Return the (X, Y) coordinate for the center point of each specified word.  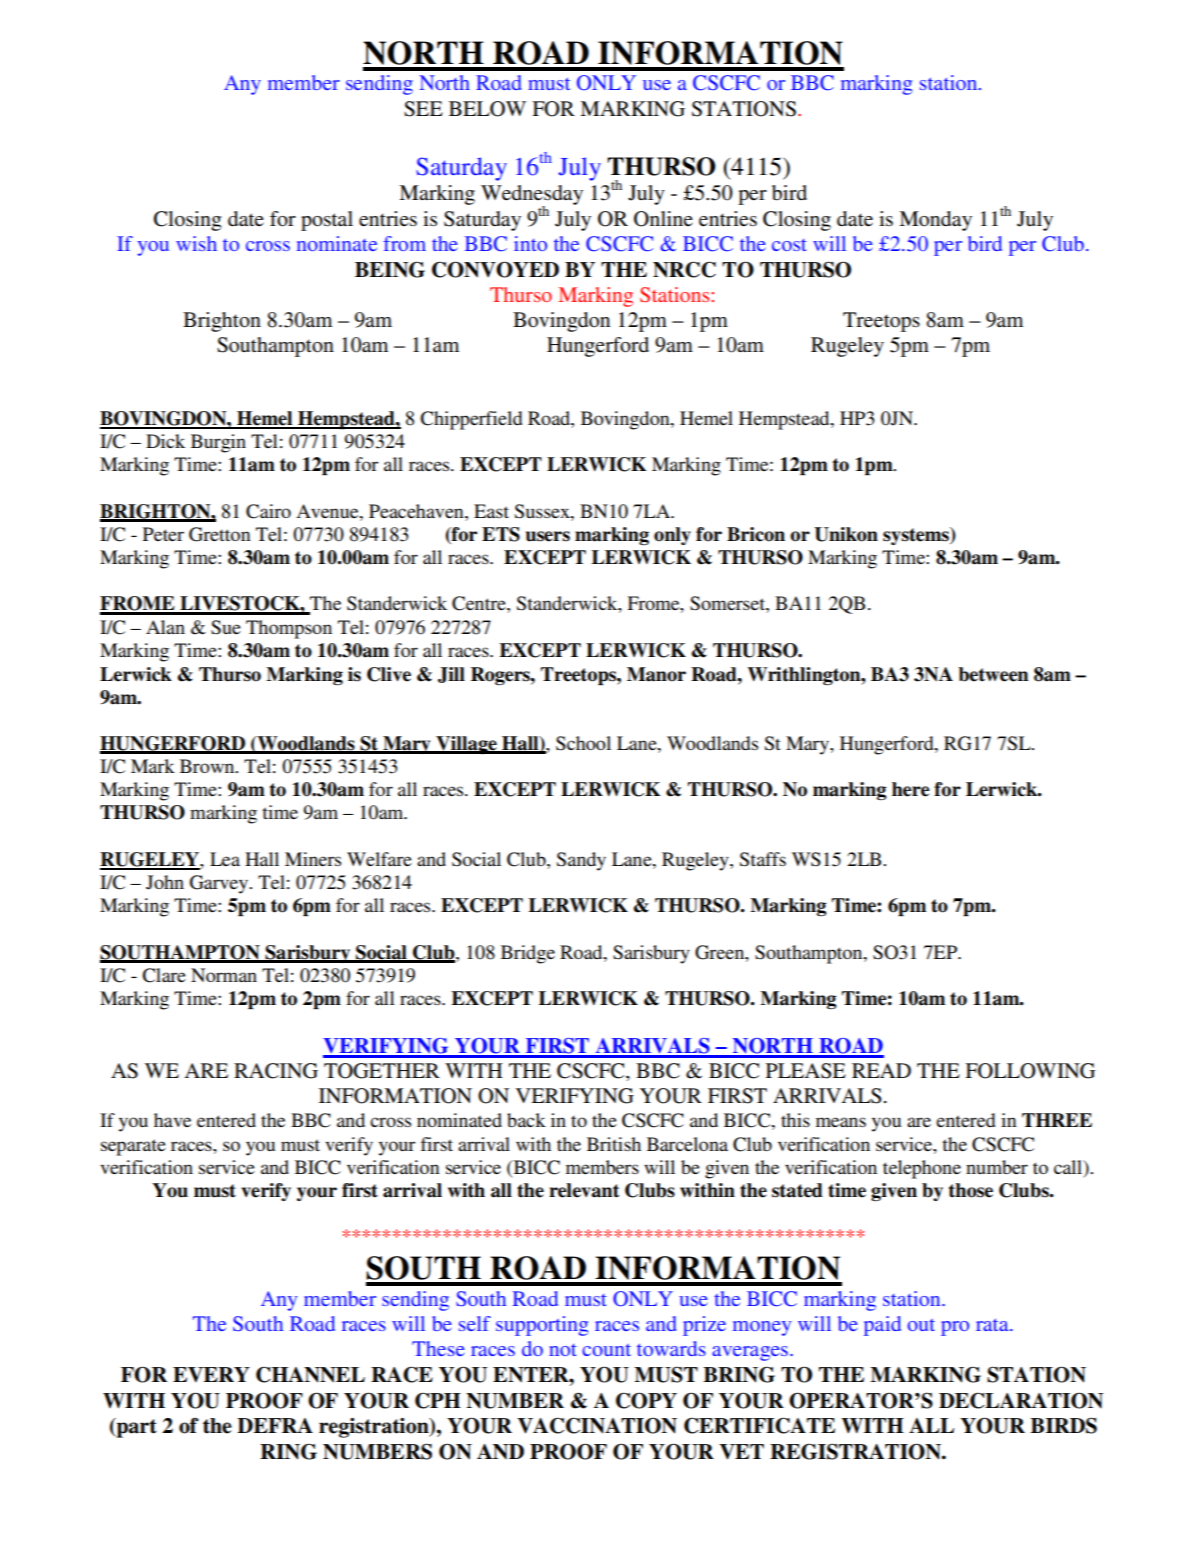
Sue (226, 627)
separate (133, 1147)
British (614, 1144)
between (993, 674)
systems (917, 536)
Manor (656, 674)
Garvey (220, 884)
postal (327, 221)
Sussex (543, 511)
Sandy (581, 861)
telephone (922, 1169)
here (911, 789)
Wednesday (532, 196)
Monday (935, 221)
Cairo (268, 511)
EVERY (211, 1375)
